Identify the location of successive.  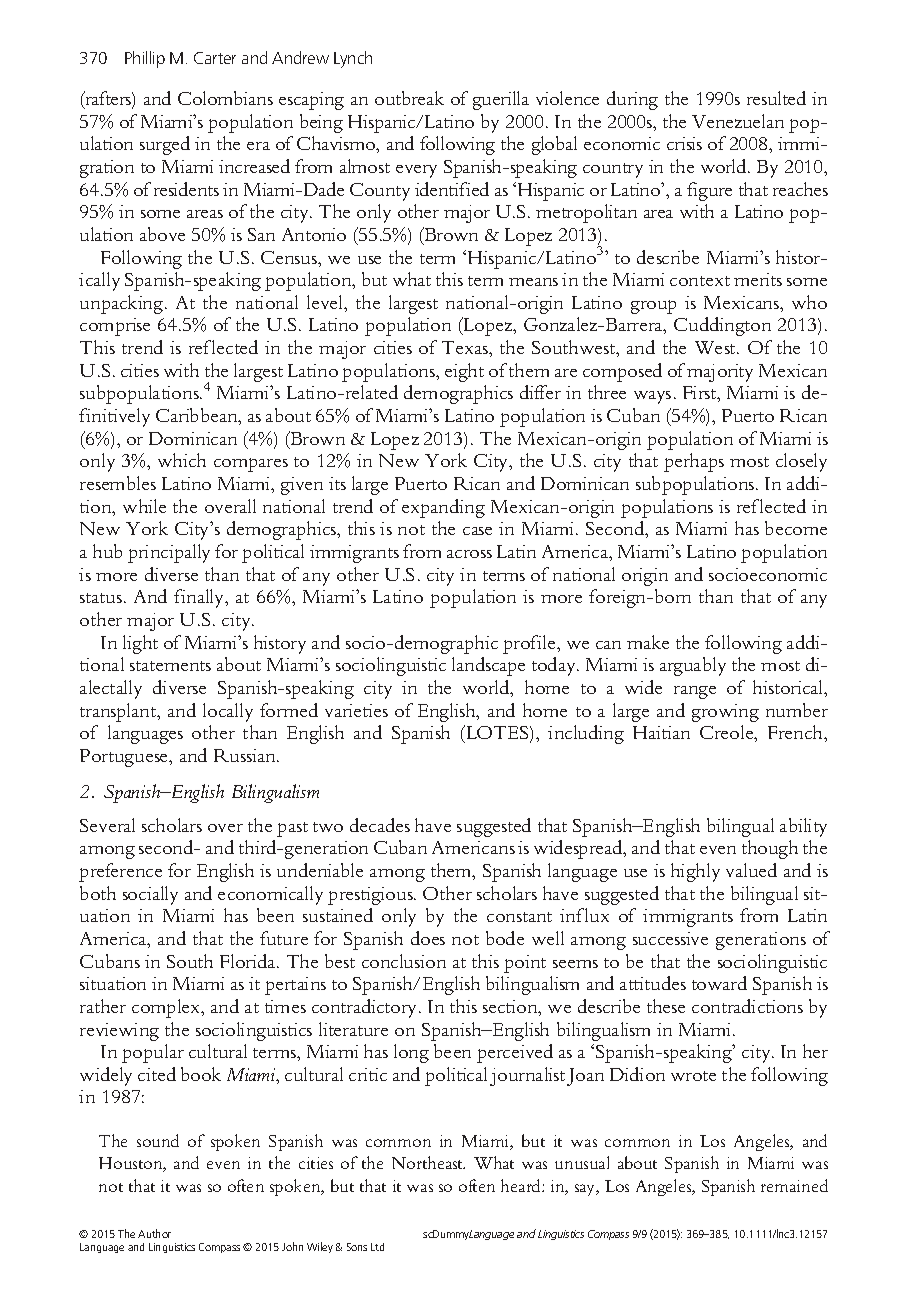
(670, 938).
